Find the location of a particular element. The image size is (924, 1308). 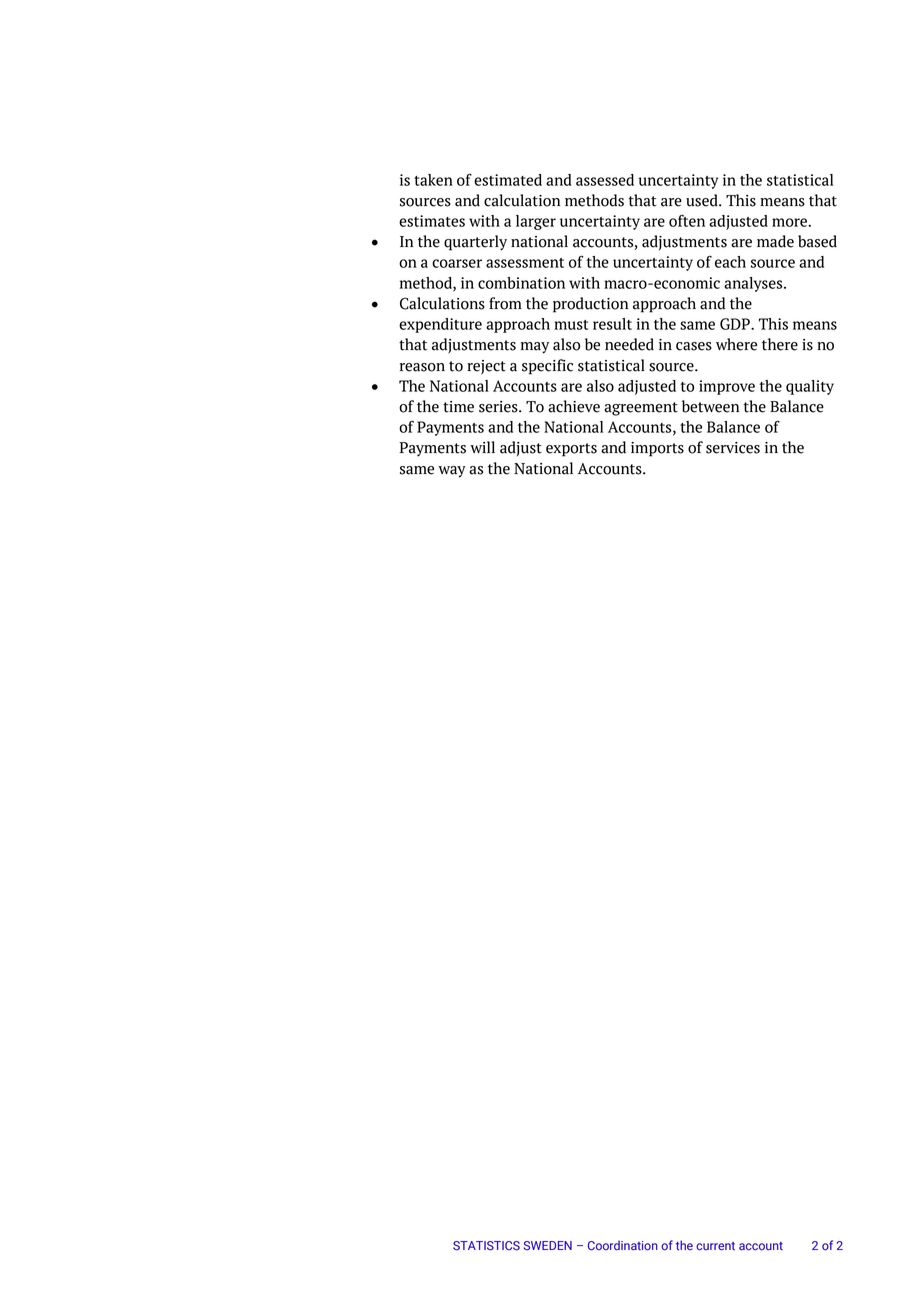

way is located at coordinates (452, 472).
